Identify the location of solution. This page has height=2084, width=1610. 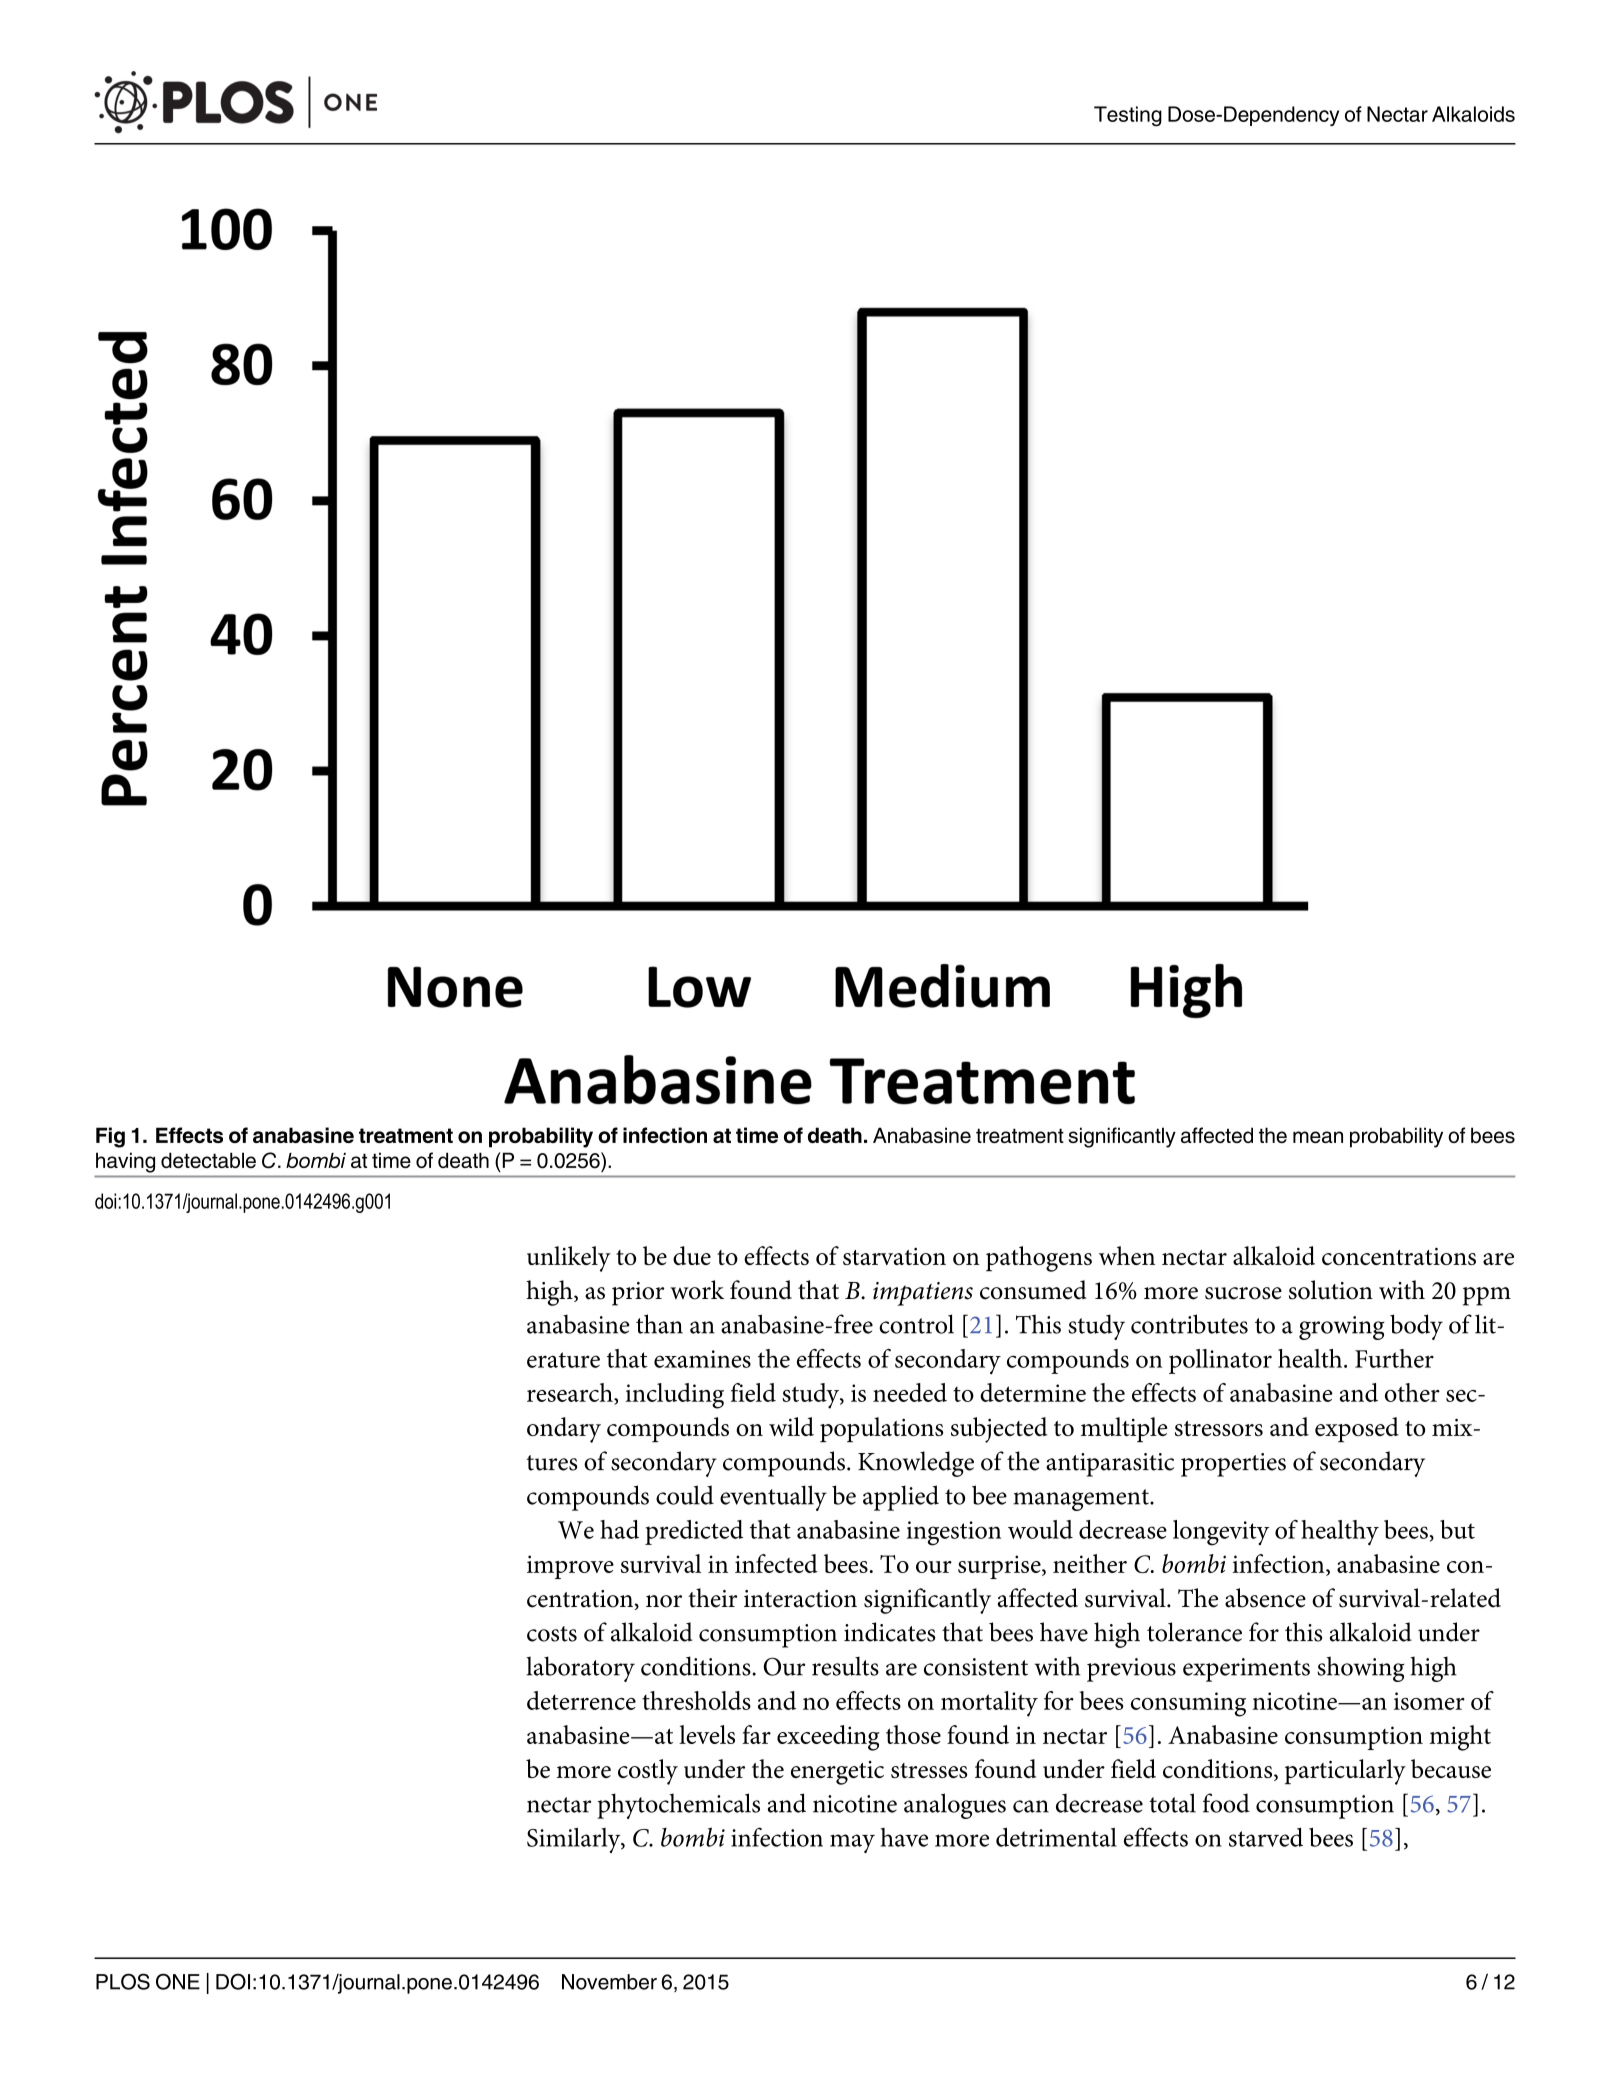
(1331, 1290).
